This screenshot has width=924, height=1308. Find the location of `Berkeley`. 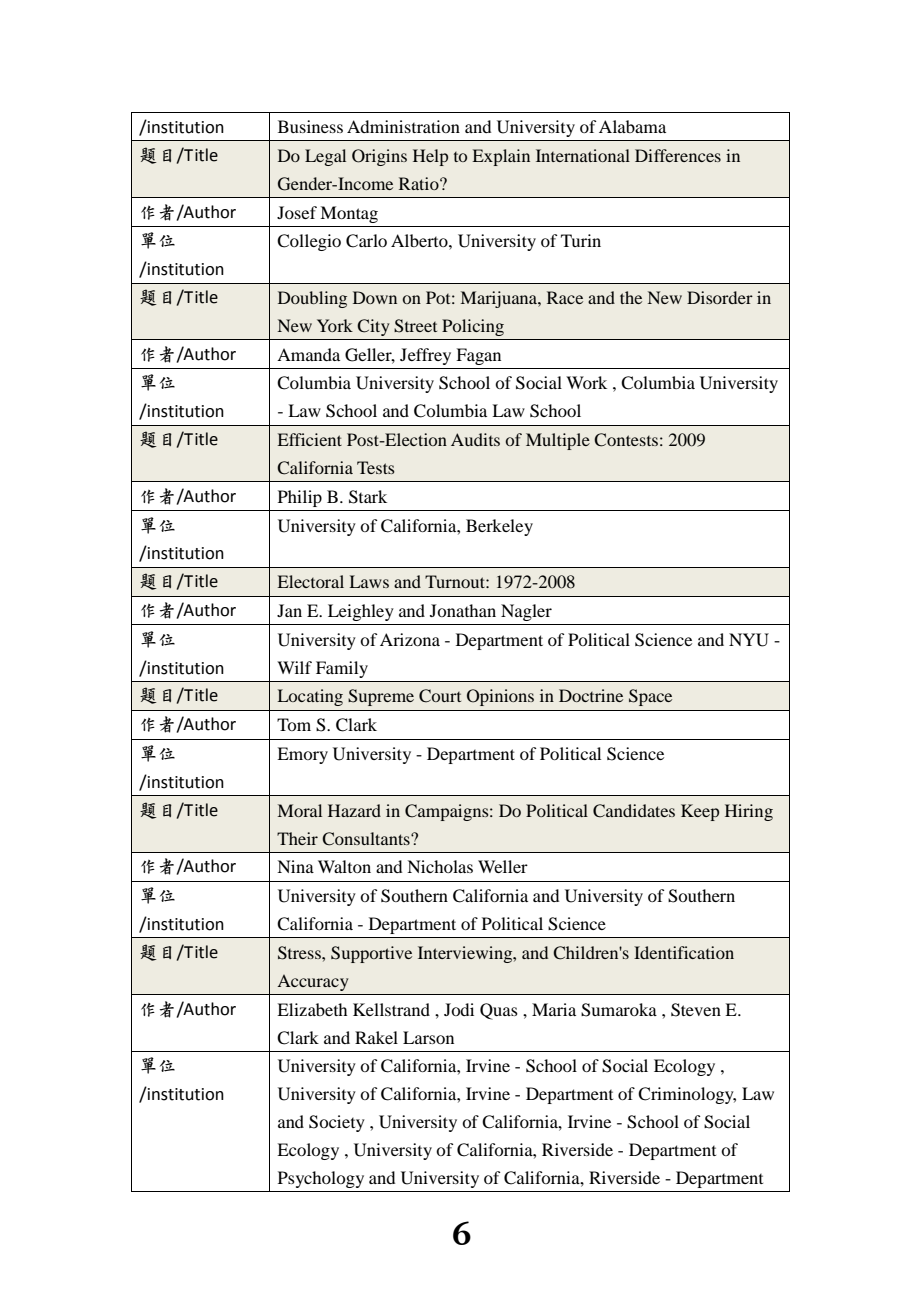

Berkeley is located at coordinates (499, 527).
